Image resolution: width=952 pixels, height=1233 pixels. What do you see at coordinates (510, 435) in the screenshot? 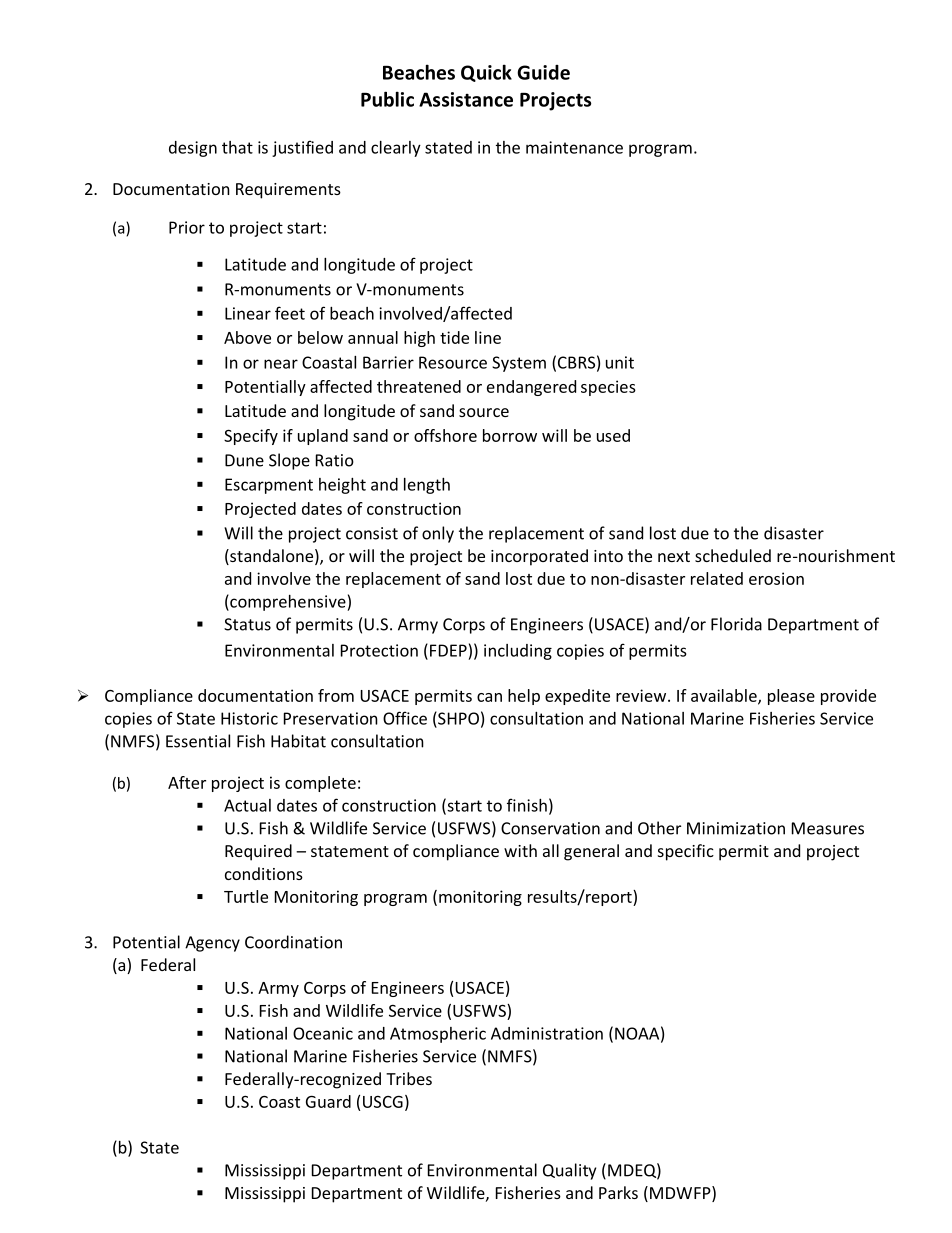
I see `borrow` at bounding box center [510, 435].
